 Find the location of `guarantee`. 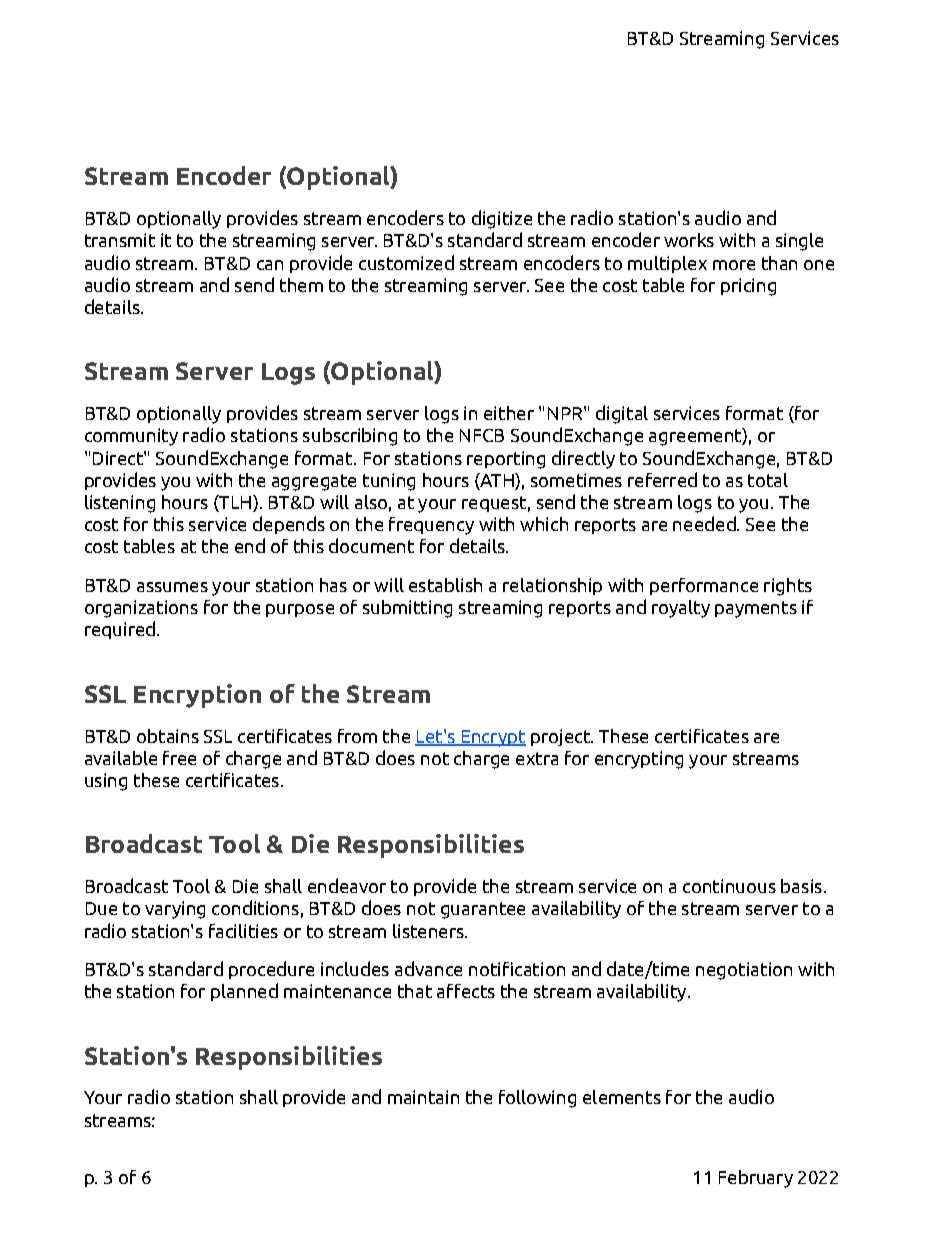

guarantee is located at coordinates (483, 910).
